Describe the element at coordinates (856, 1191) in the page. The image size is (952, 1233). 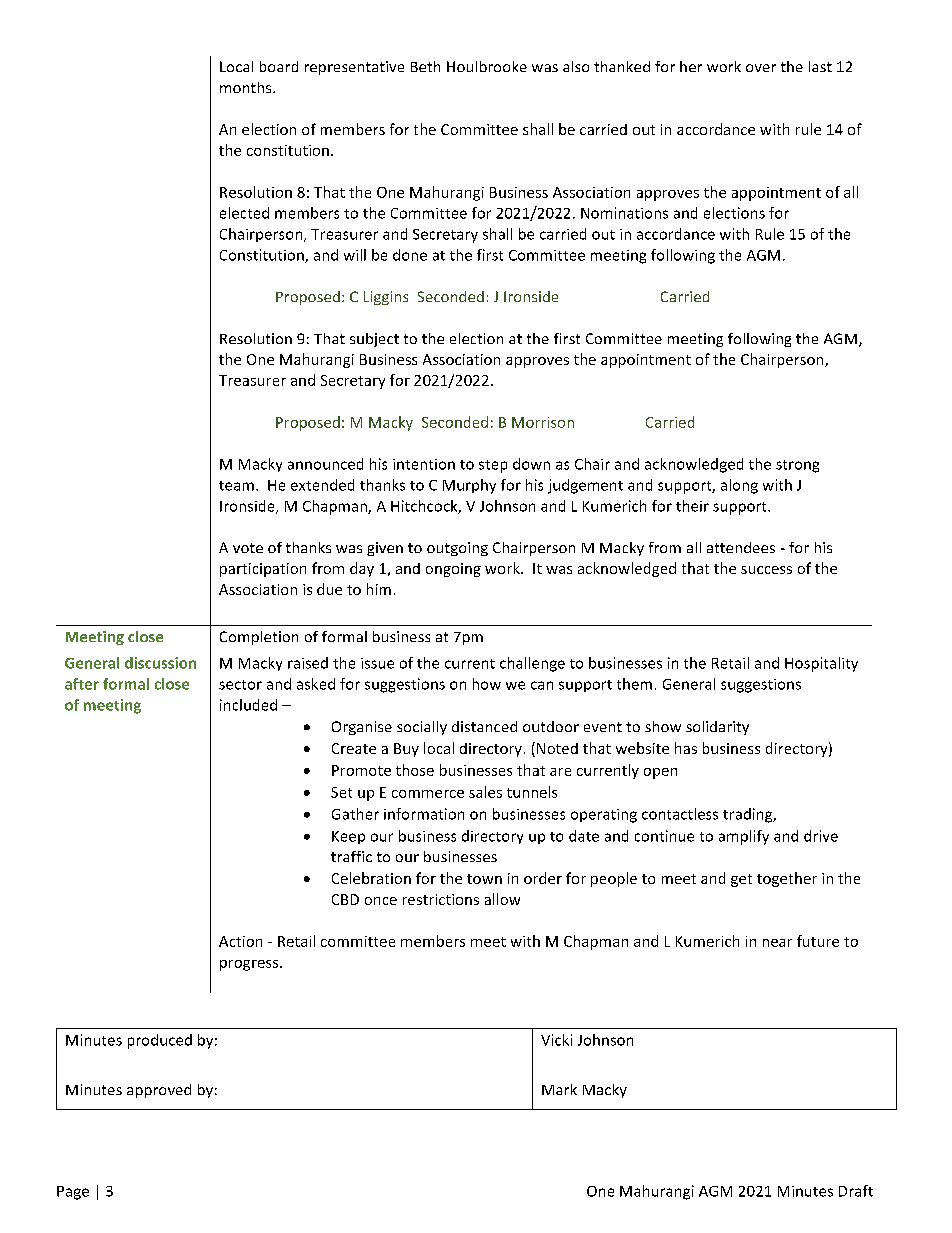
I see `Draft` at that location.
